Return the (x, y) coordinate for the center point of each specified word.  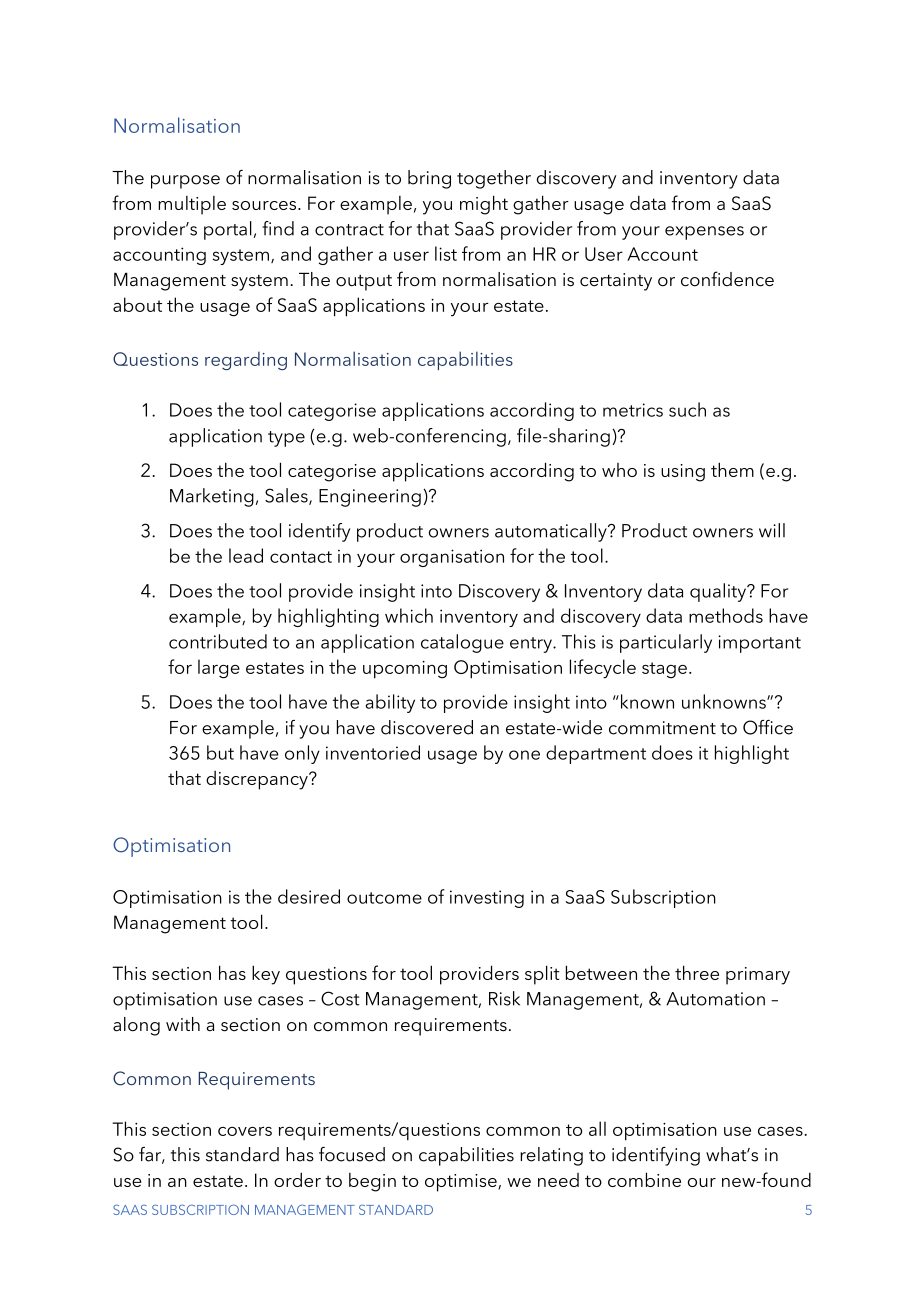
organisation (452, 558)
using (683, 473)
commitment (662, 728)
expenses (704, 233)
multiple (192, 205)
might (484, 205)
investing (487, 899)
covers (245, 1131)
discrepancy (258, 780)
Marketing (212, 497)
